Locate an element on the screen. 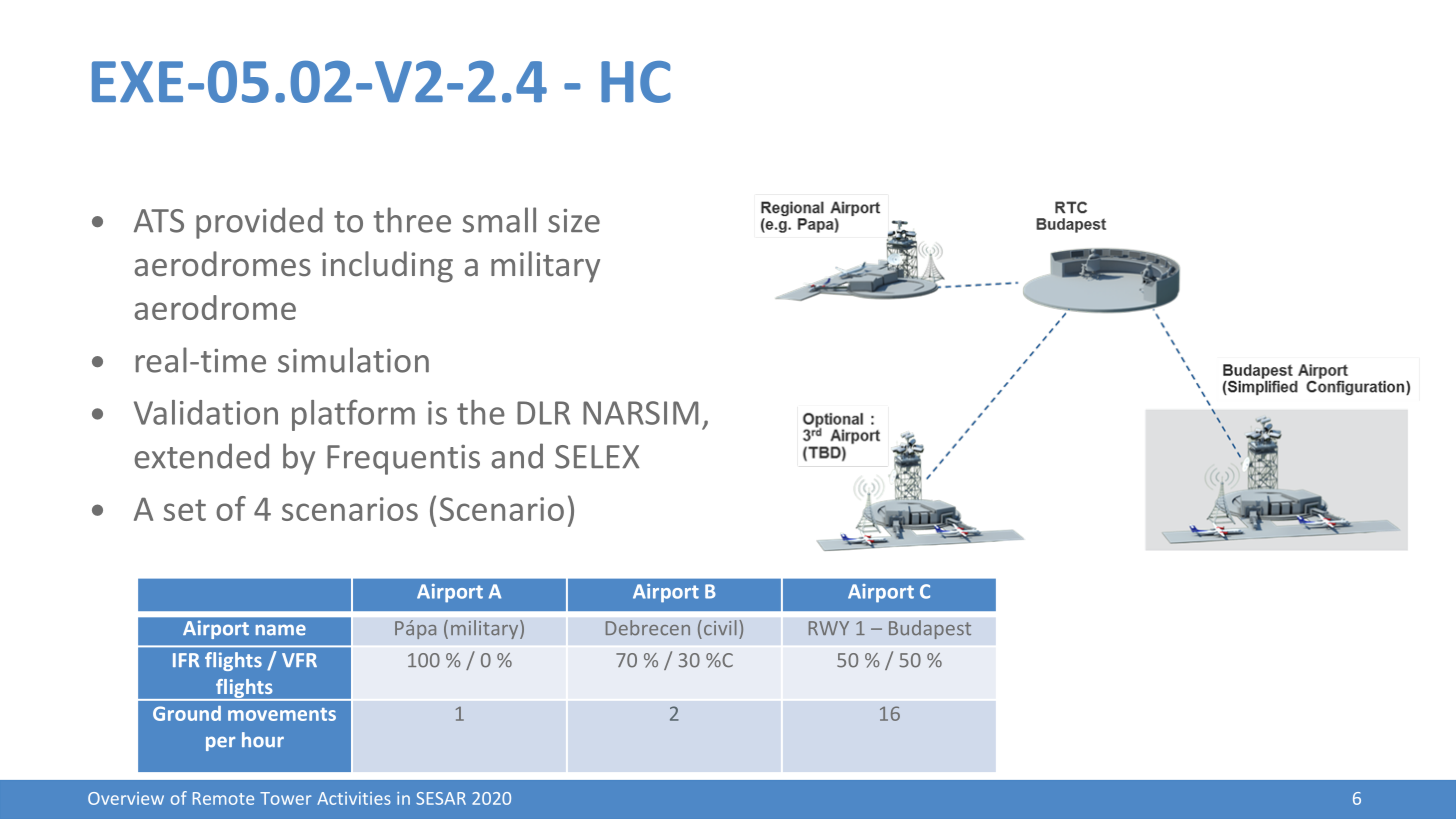  small is located at coordinates (499, 220).
